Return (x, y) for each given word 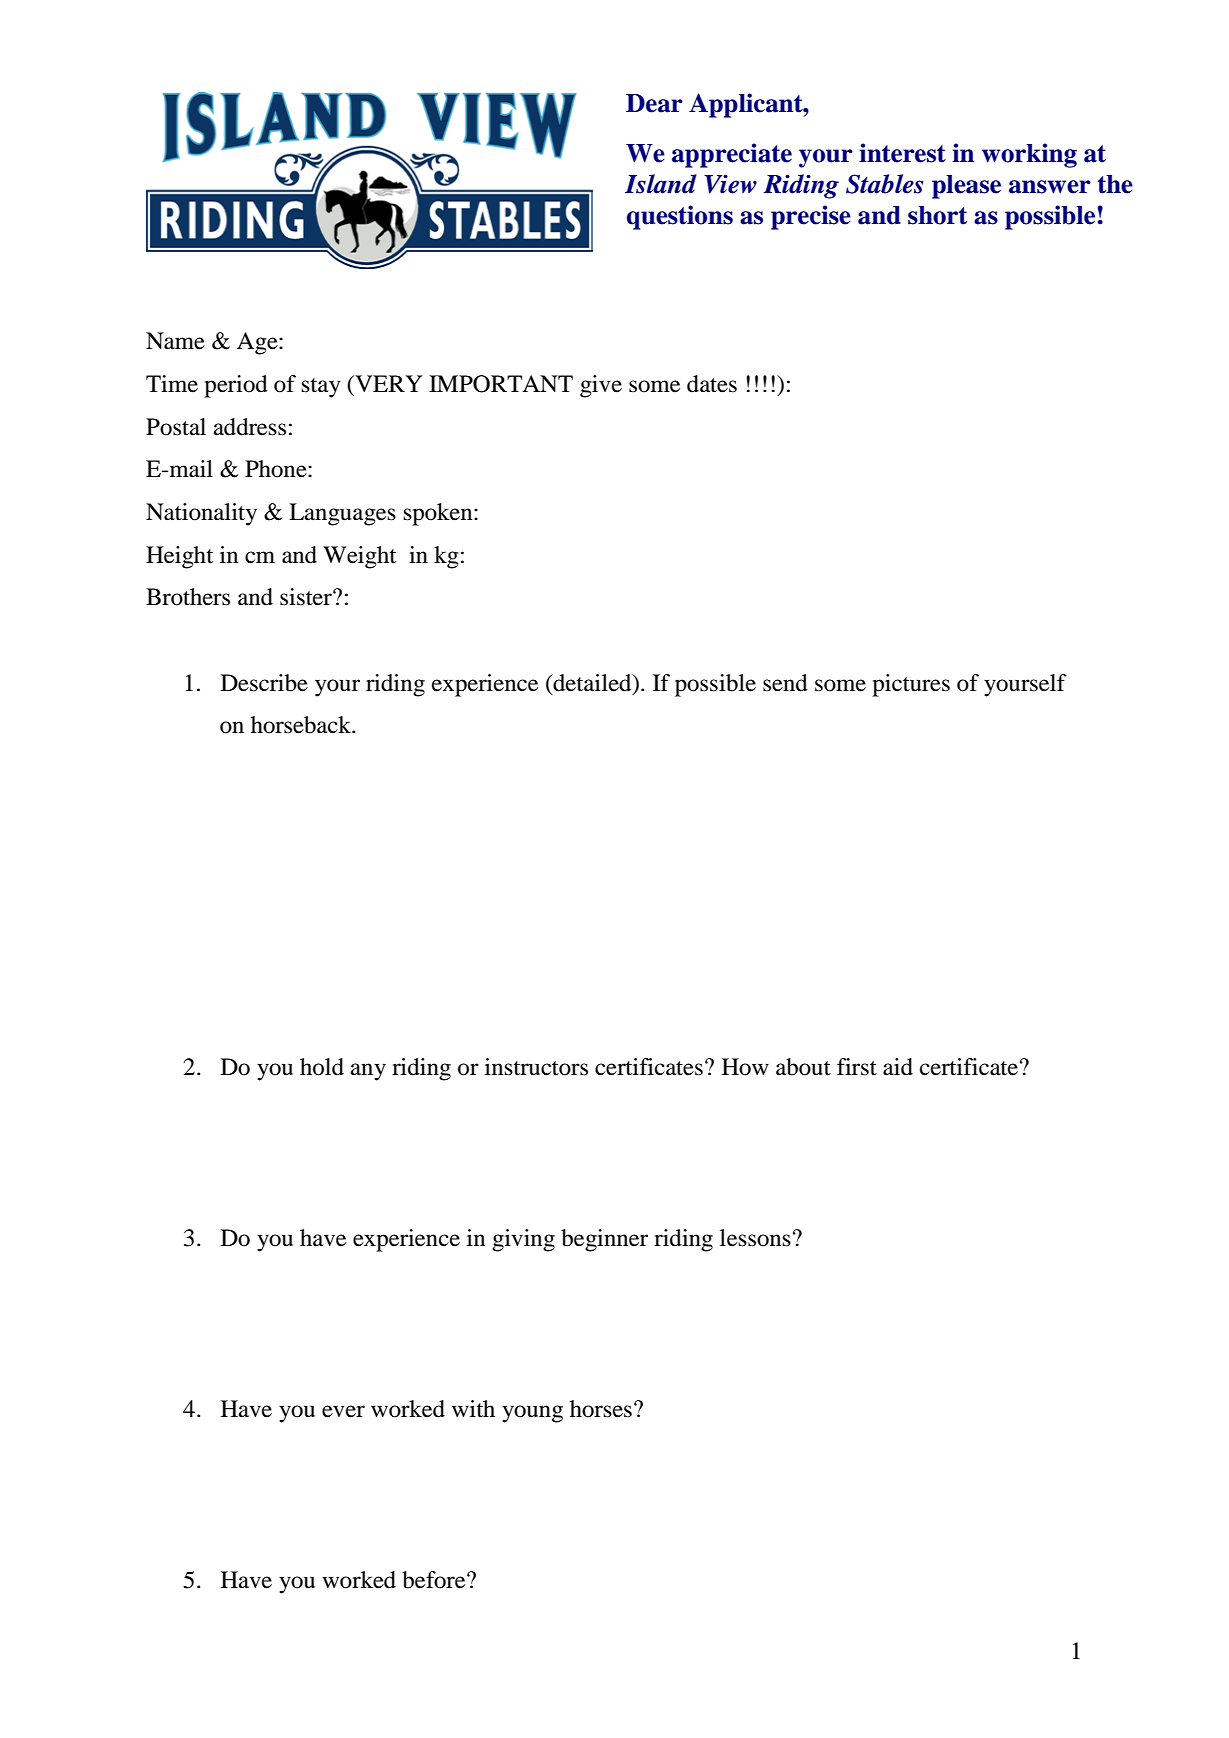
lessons (755, 1238)
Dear (654, 103)
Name (175, 341)
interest (902, 153)
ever (343, 1411)
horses (601, 1409)
